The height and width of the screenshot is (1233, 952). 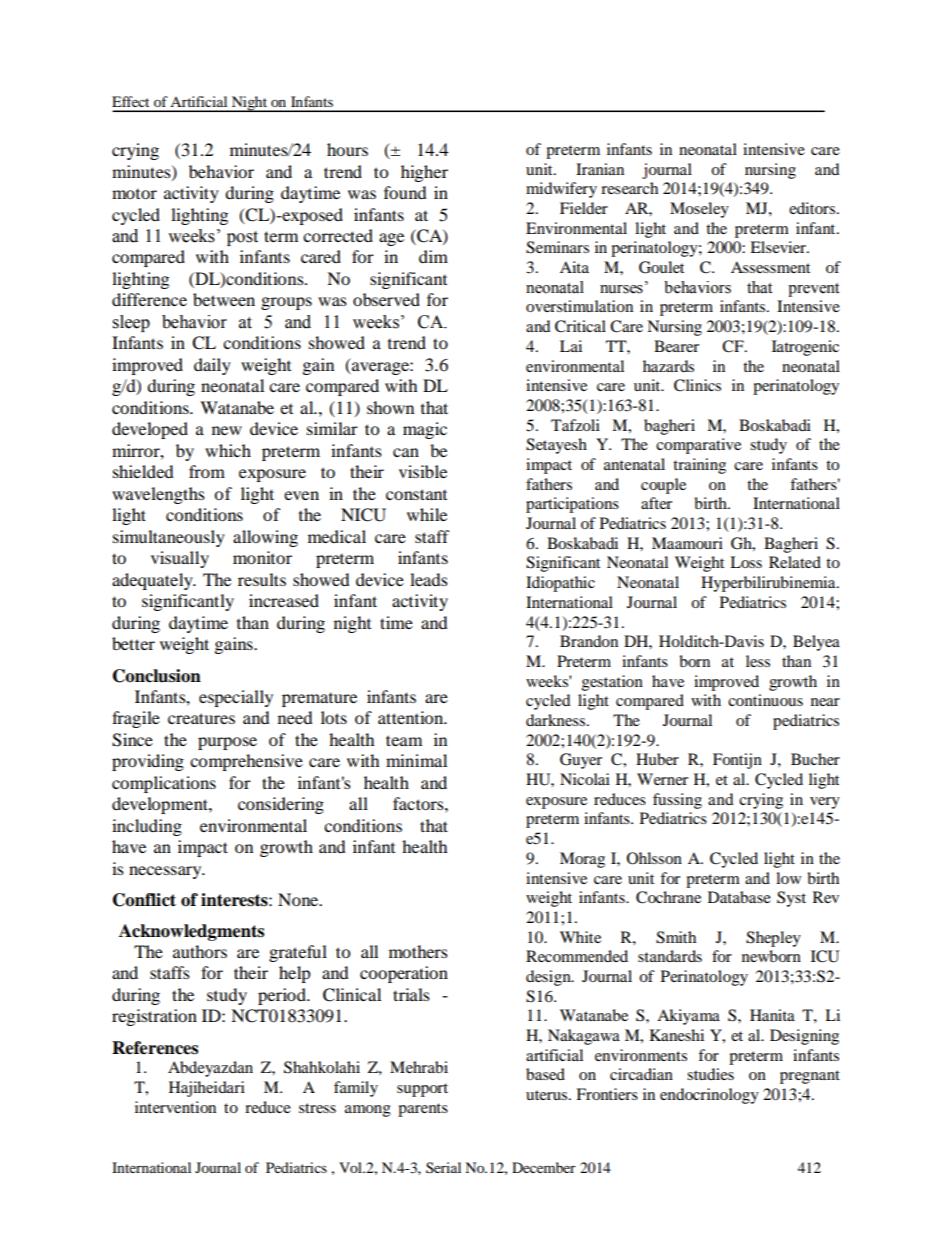 What do you see at coordinates (175, 1107) in the screenshot?
I see `intervention` at bounding box center [175, 1107].
